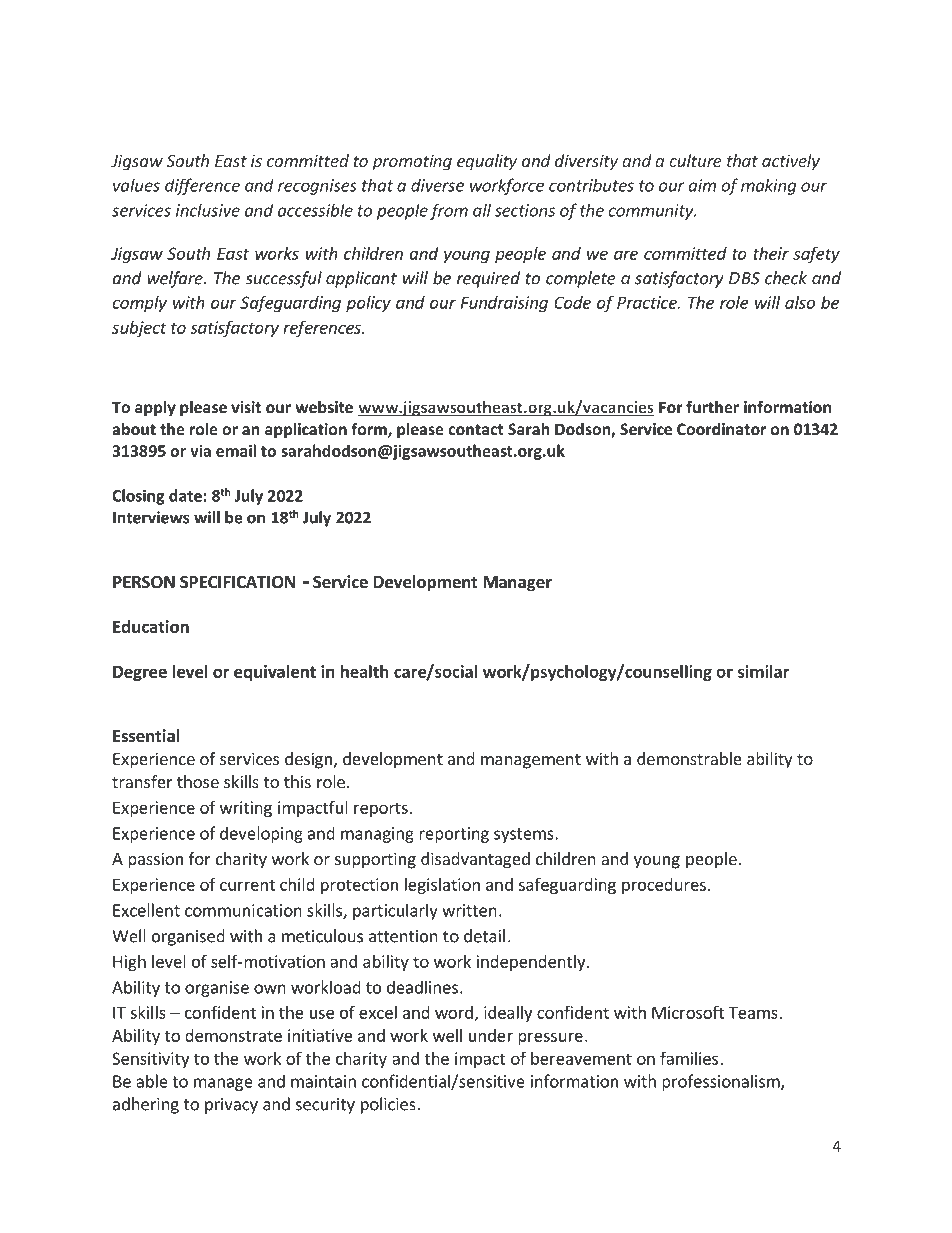  Describe the element at coordinates (198, 781) in the page. I see `those` at that location.
